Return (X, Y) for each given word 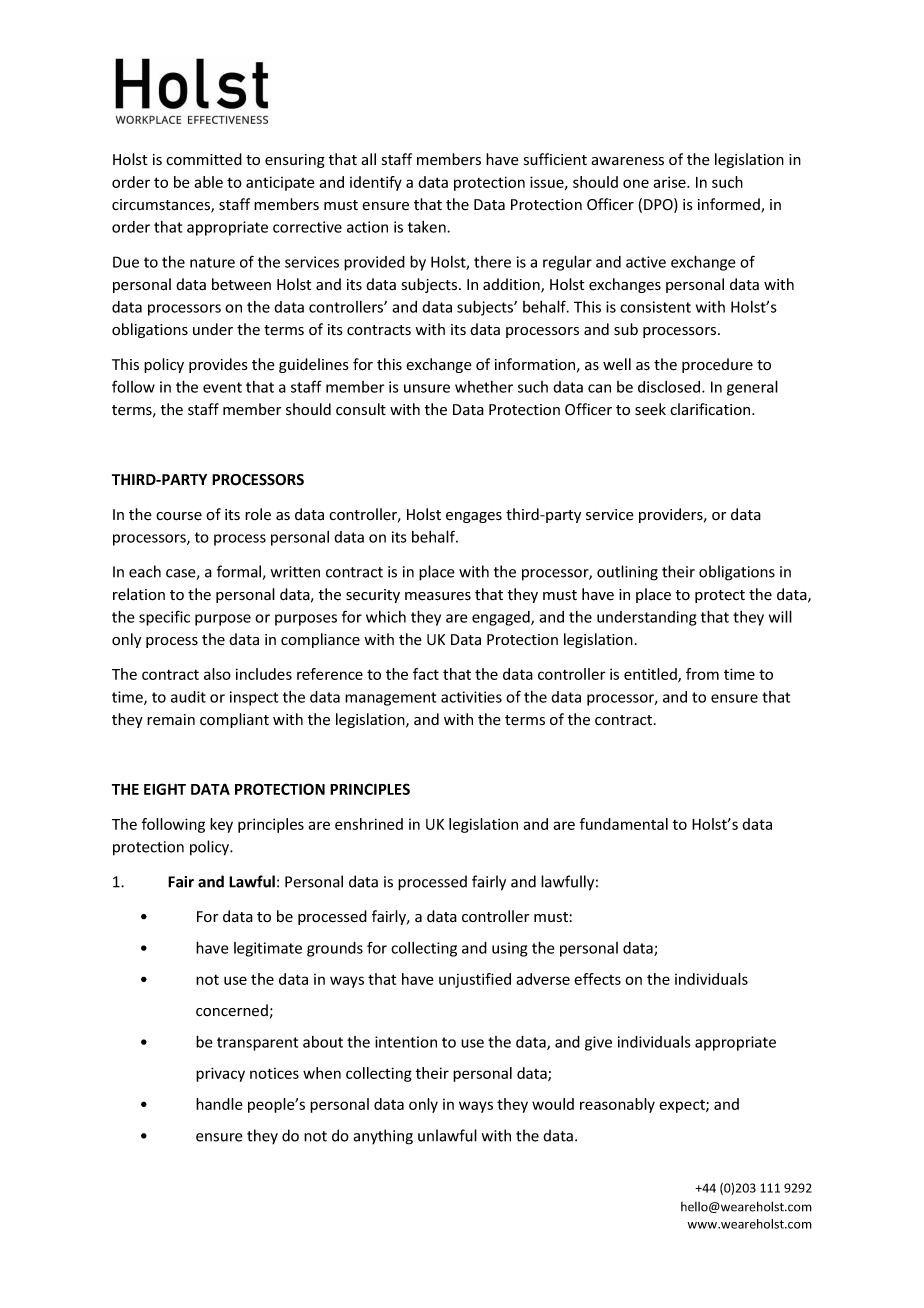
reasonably (617, 1105)
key (221, 825)
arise (670, 182)
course (179, 516)
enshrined (369, 824)
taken (428, 227)
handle (219, 1104)
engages (474, 517)
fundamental (624, 824)
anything (383, 1137)
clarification (711, 409)
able (208, 182)
